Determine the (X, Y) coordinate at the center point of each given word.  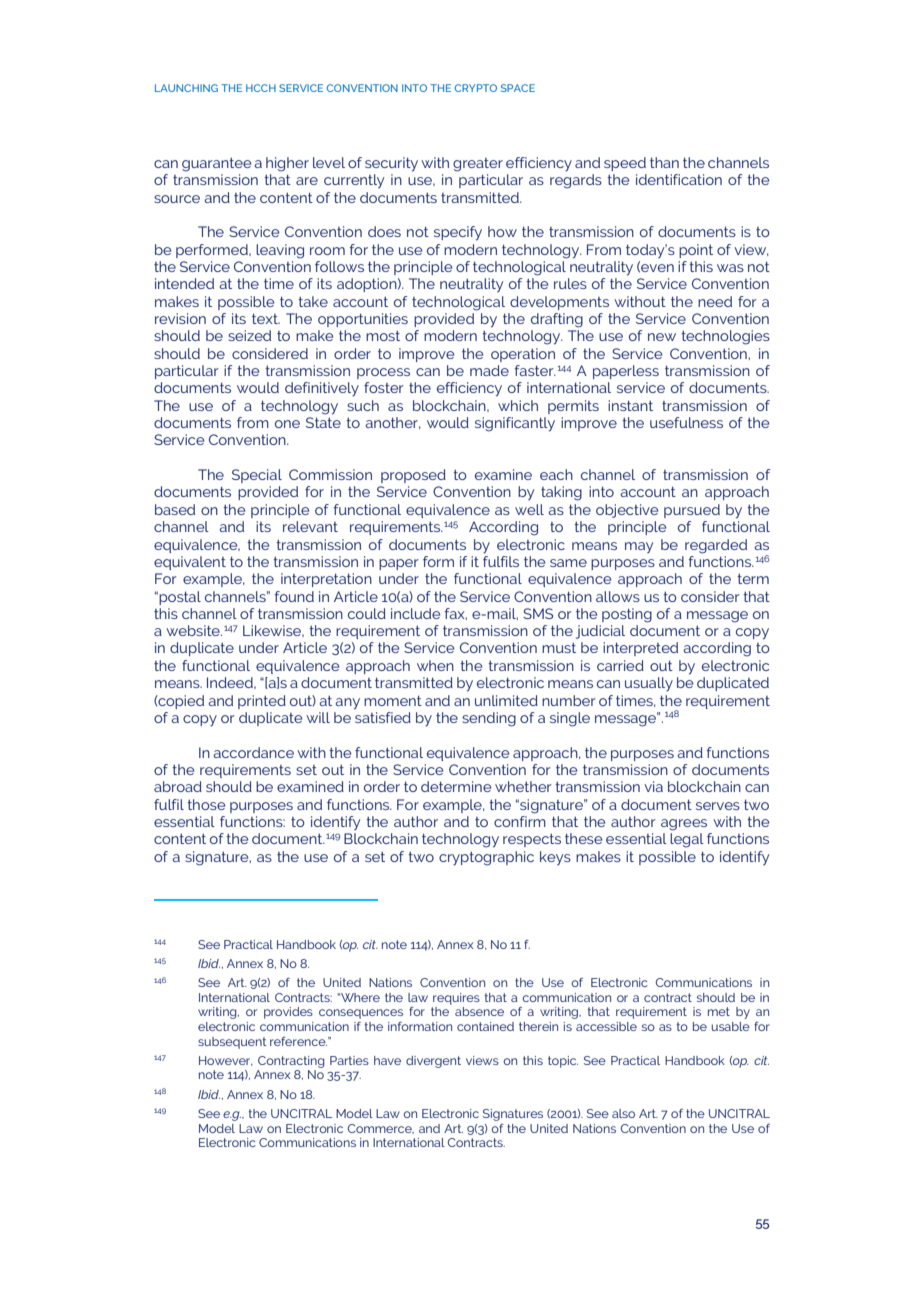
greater (478, 165)
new (662, 337)
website (194, 630)
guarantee (217, 165)
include (416, 613)
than (664, 162)
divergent (433, 1062)
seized (249, 335)
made (489, 370)
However (226, 1061)
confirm (520, 821)
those (206, 804)
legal (687, 840)
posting (627, 615)
